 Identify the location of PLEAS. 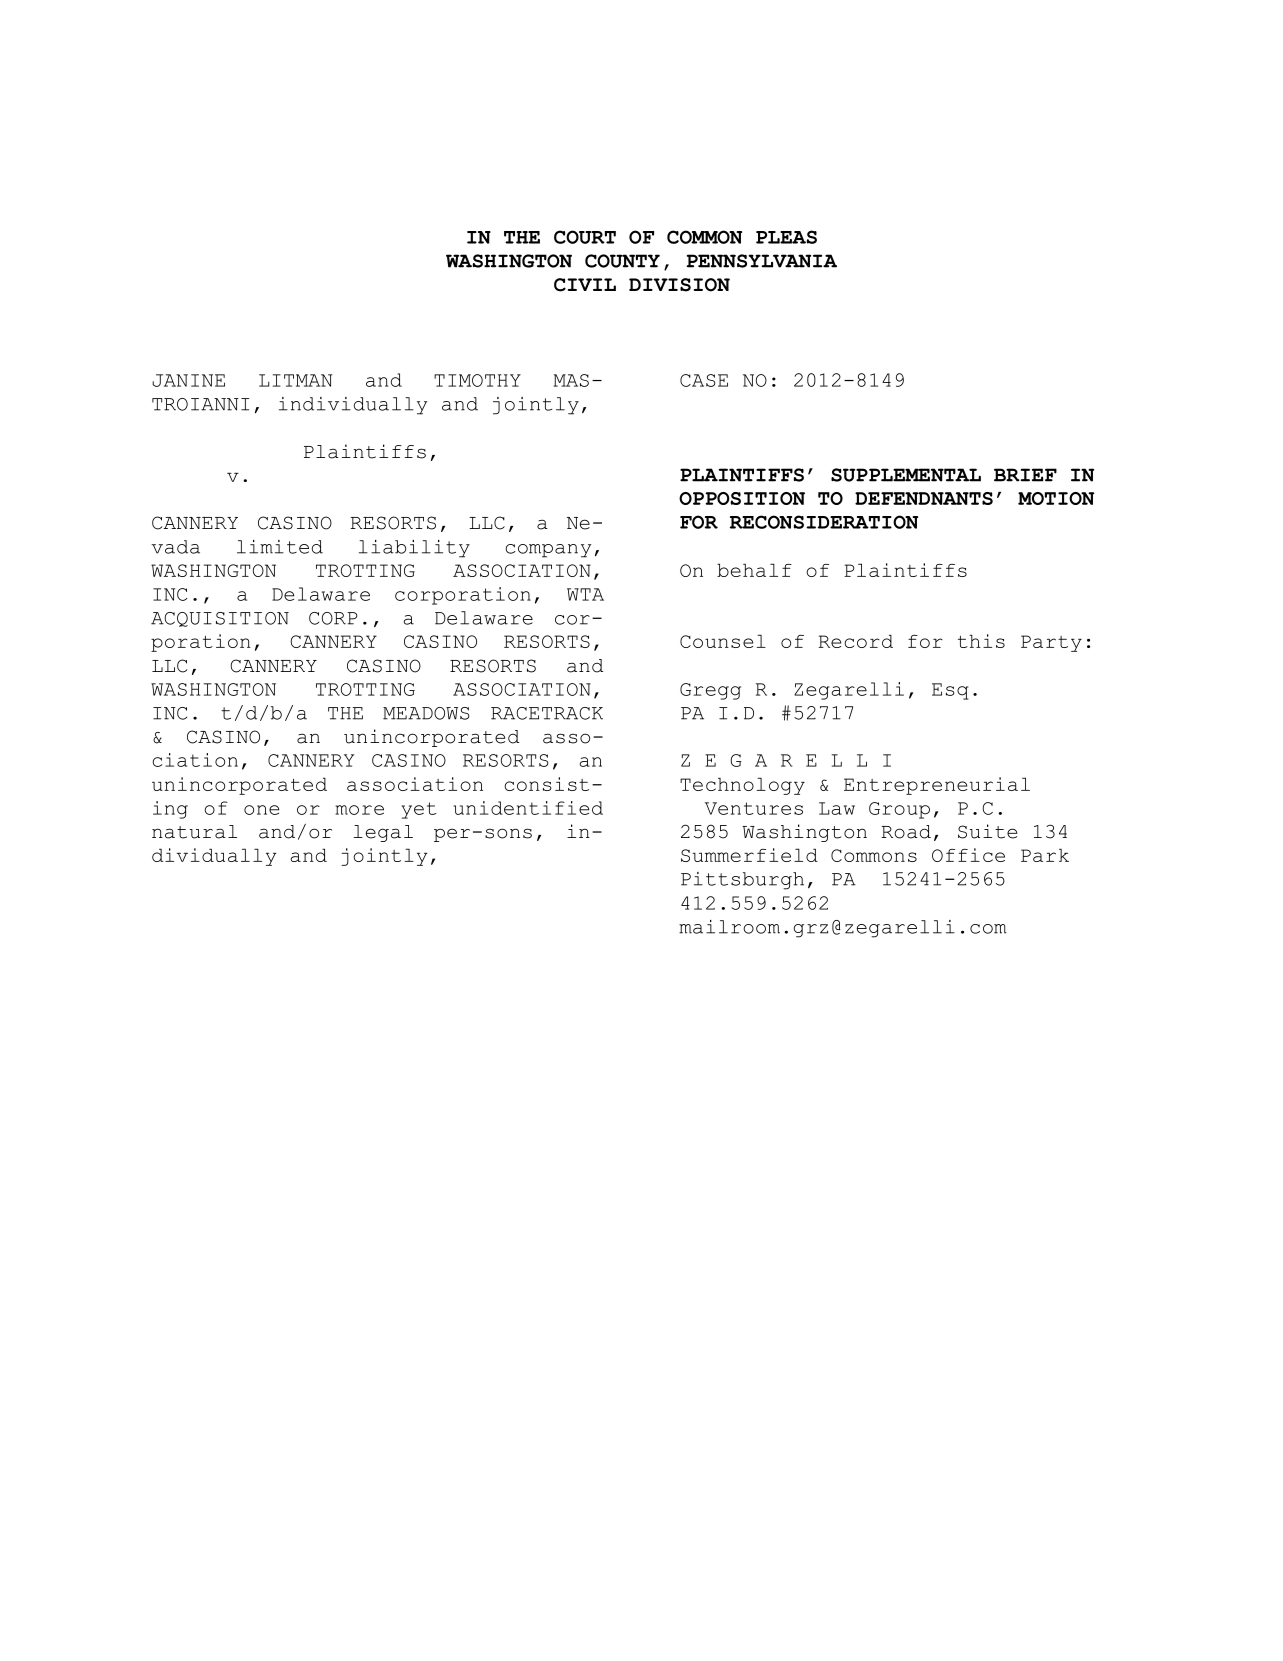
(786, 237).
